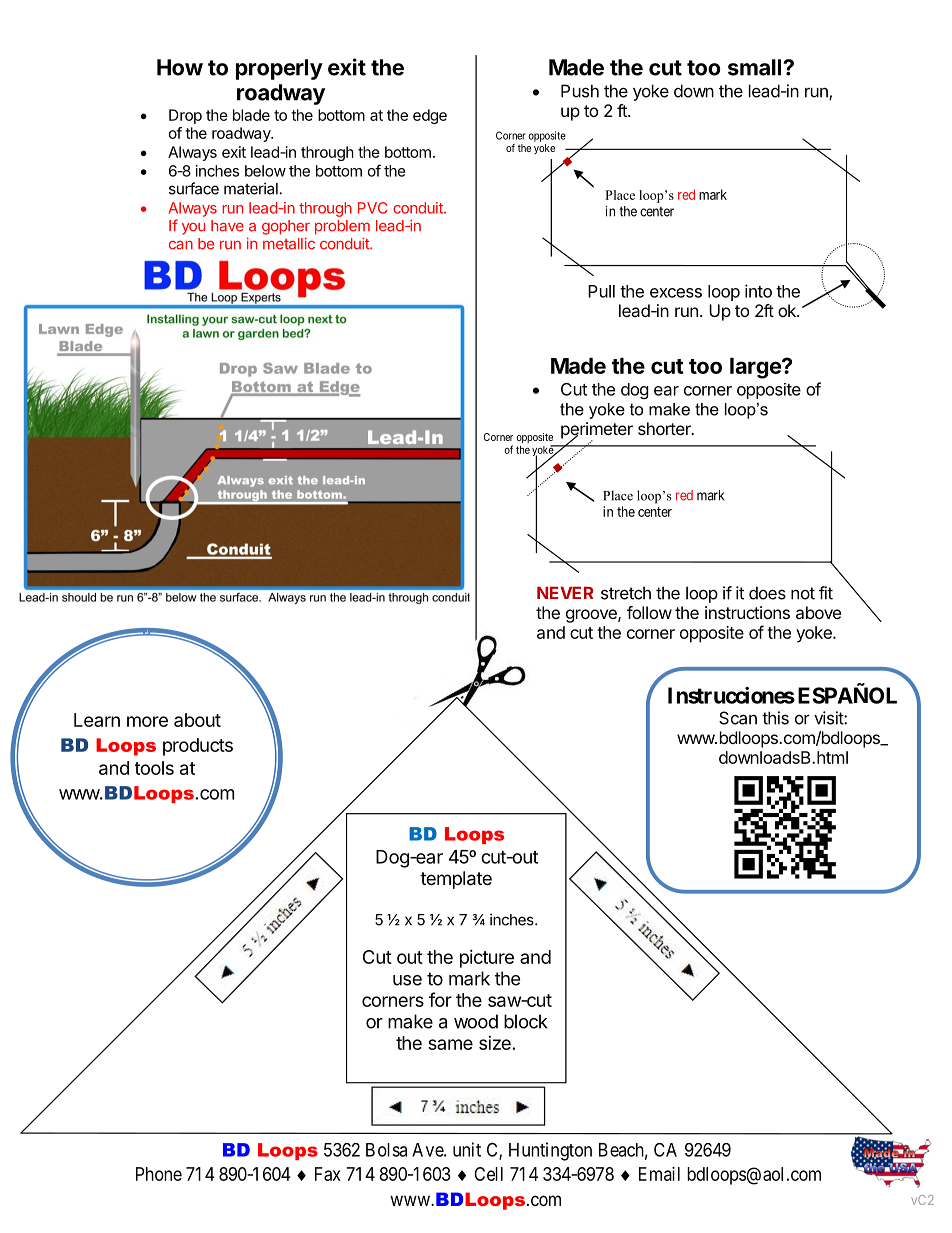 The image size is (952, 1233). Describe the element at coordinates (430, 116) in the page. I see `edge` at that location.
